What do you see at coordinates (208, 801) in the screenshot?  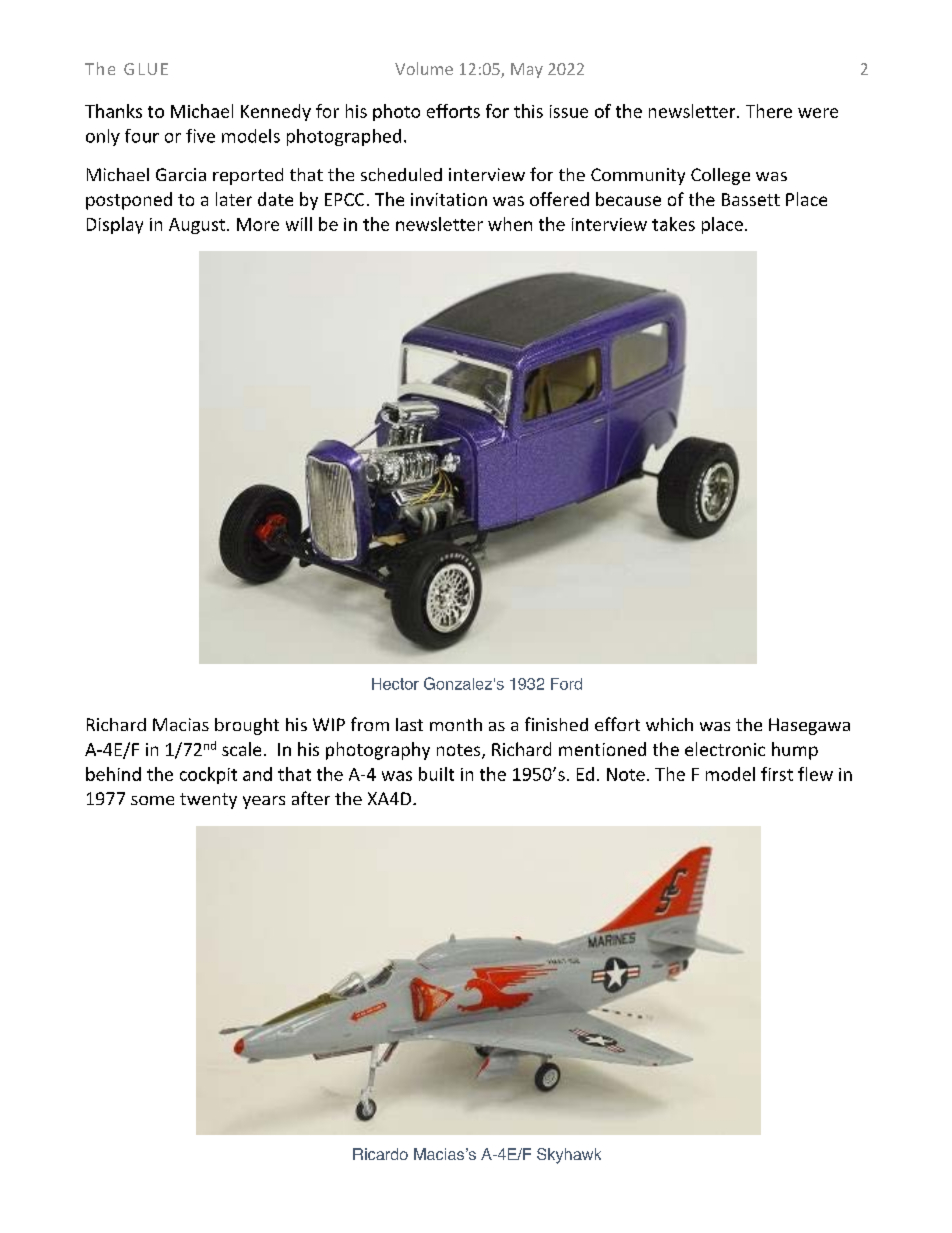 I see `twenty` at bounding box center [208, 801].
